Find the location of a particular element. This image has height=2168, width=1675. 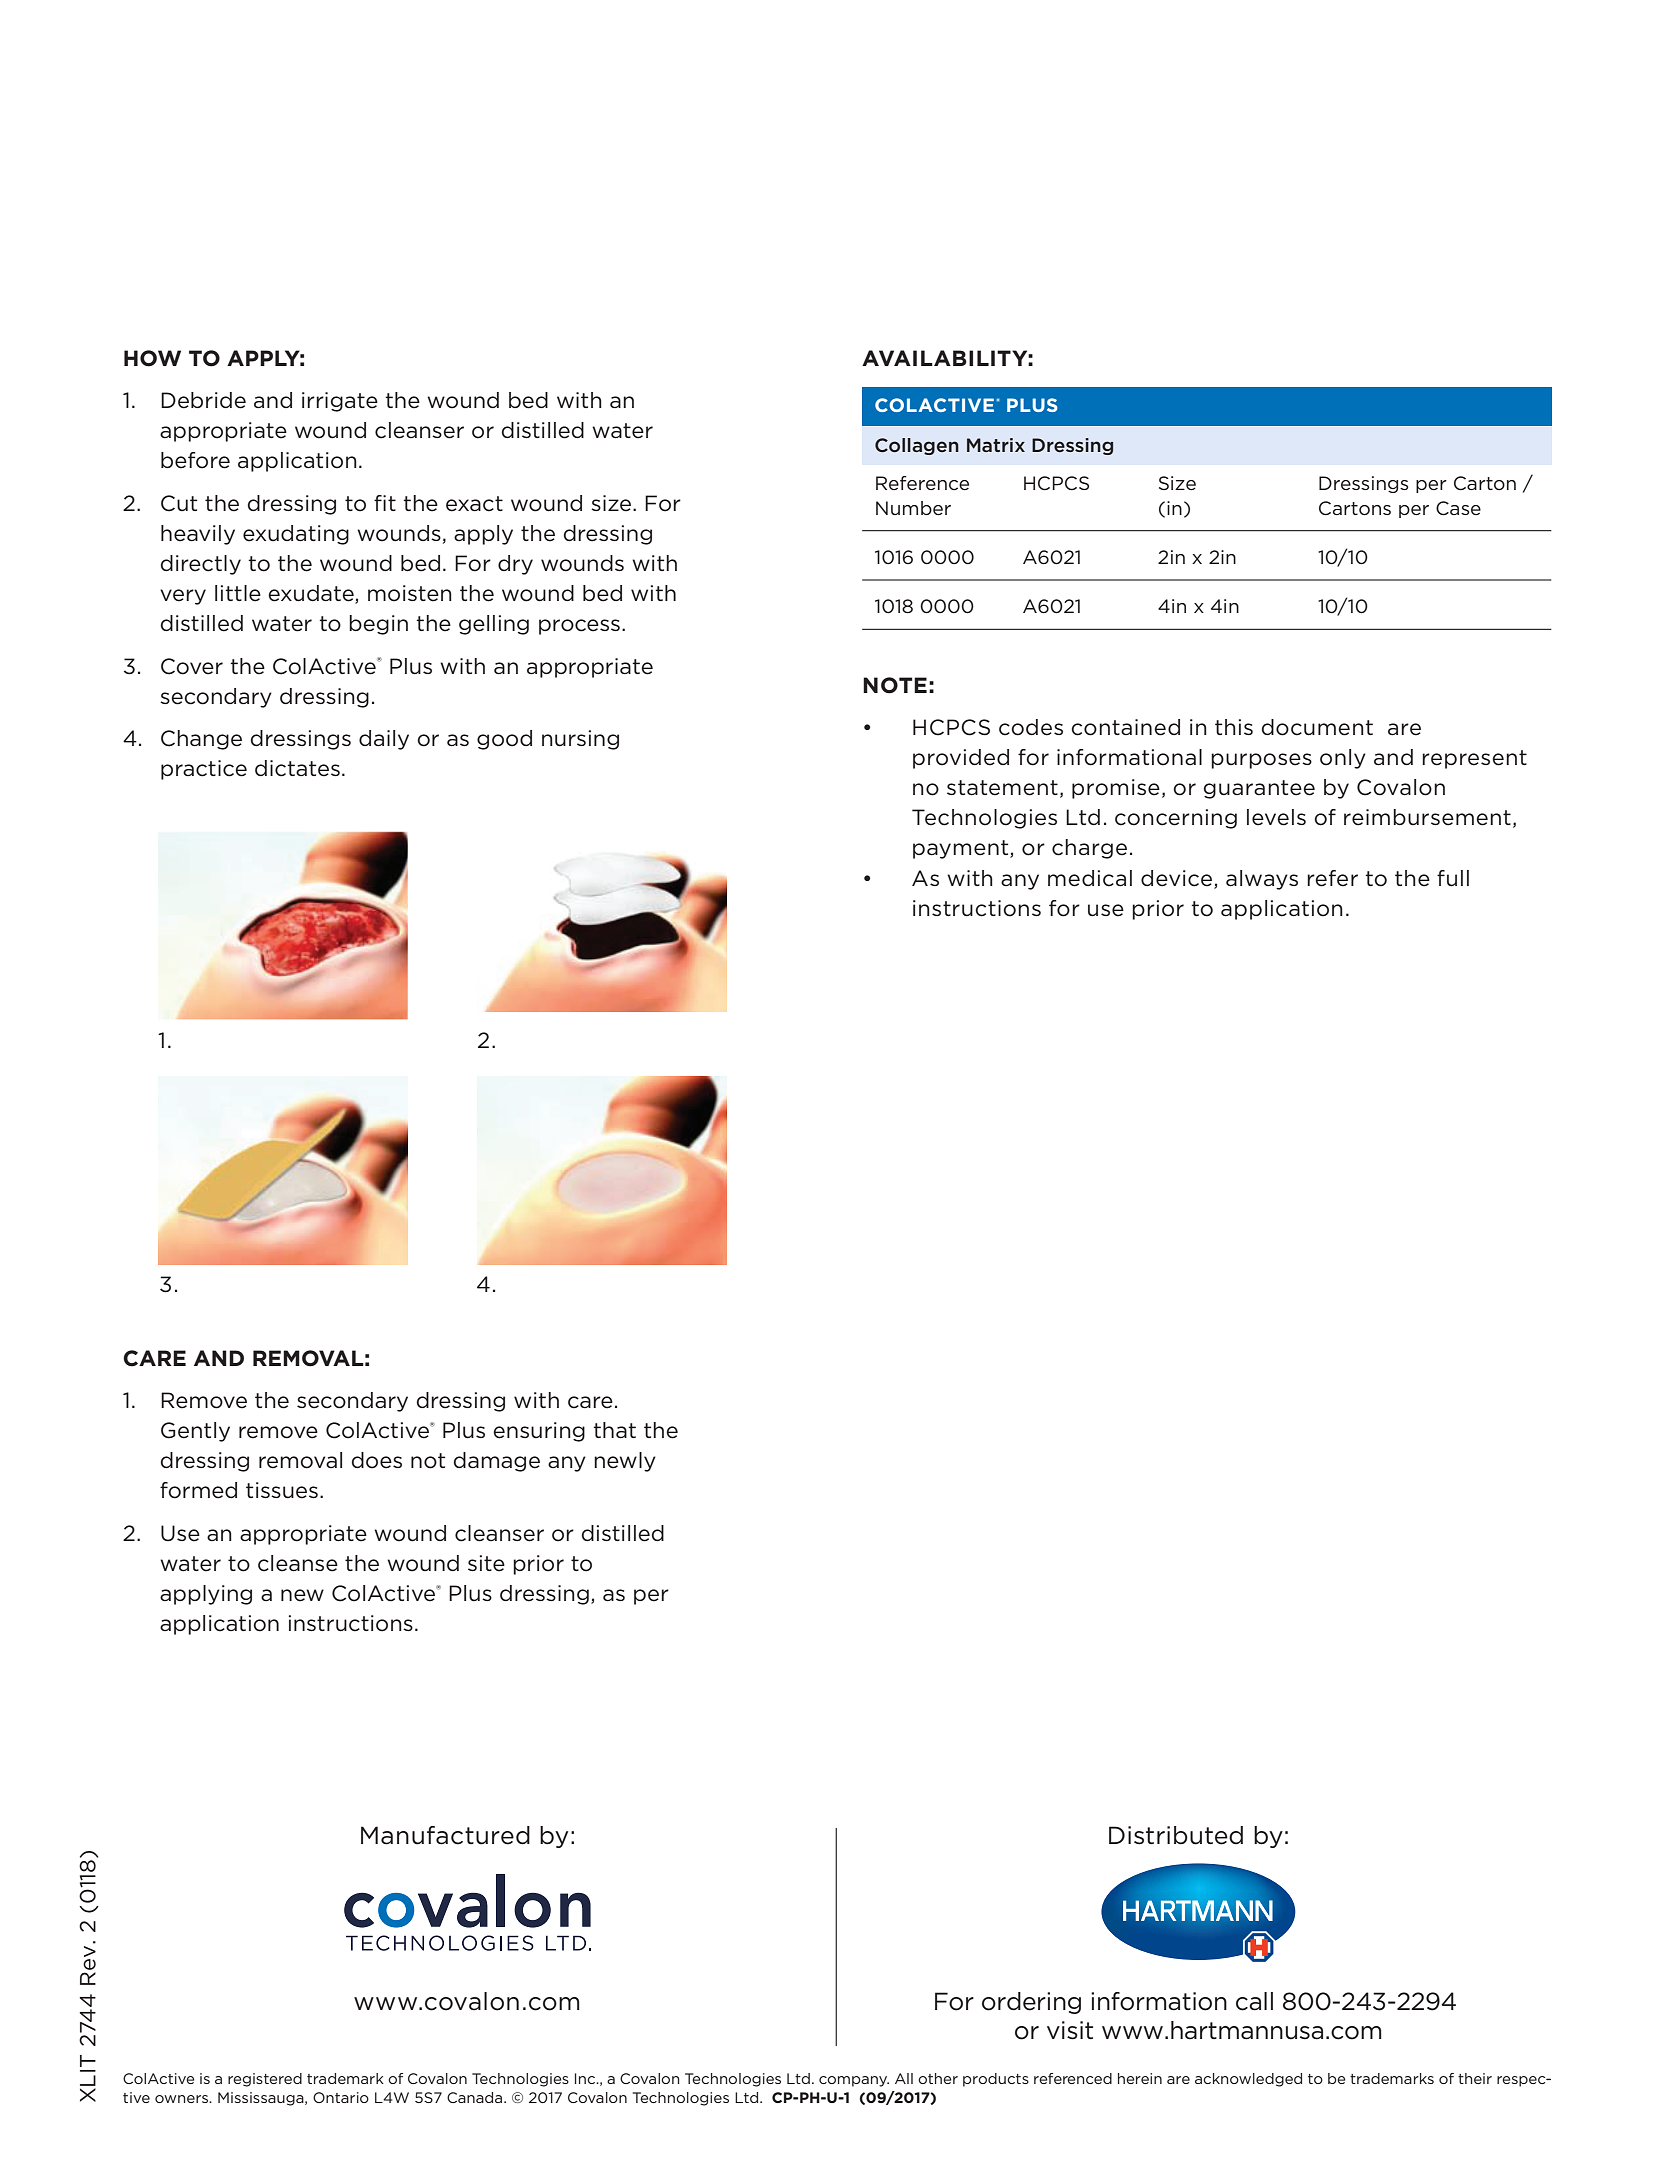

site is located at coordinates (486, 1563).
